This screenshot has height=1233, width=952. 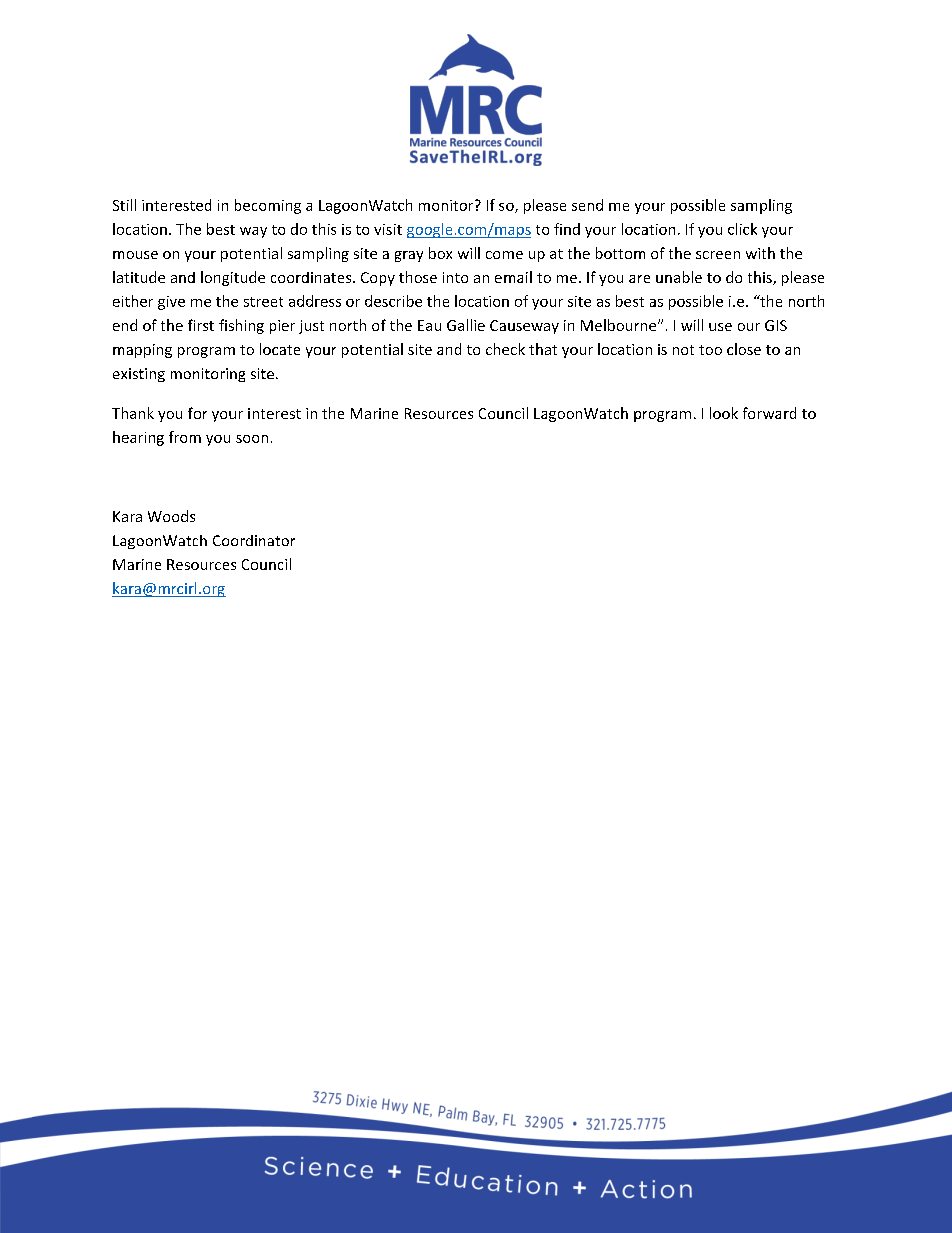 I want to click on Woods, so click(x=171, y=516).
